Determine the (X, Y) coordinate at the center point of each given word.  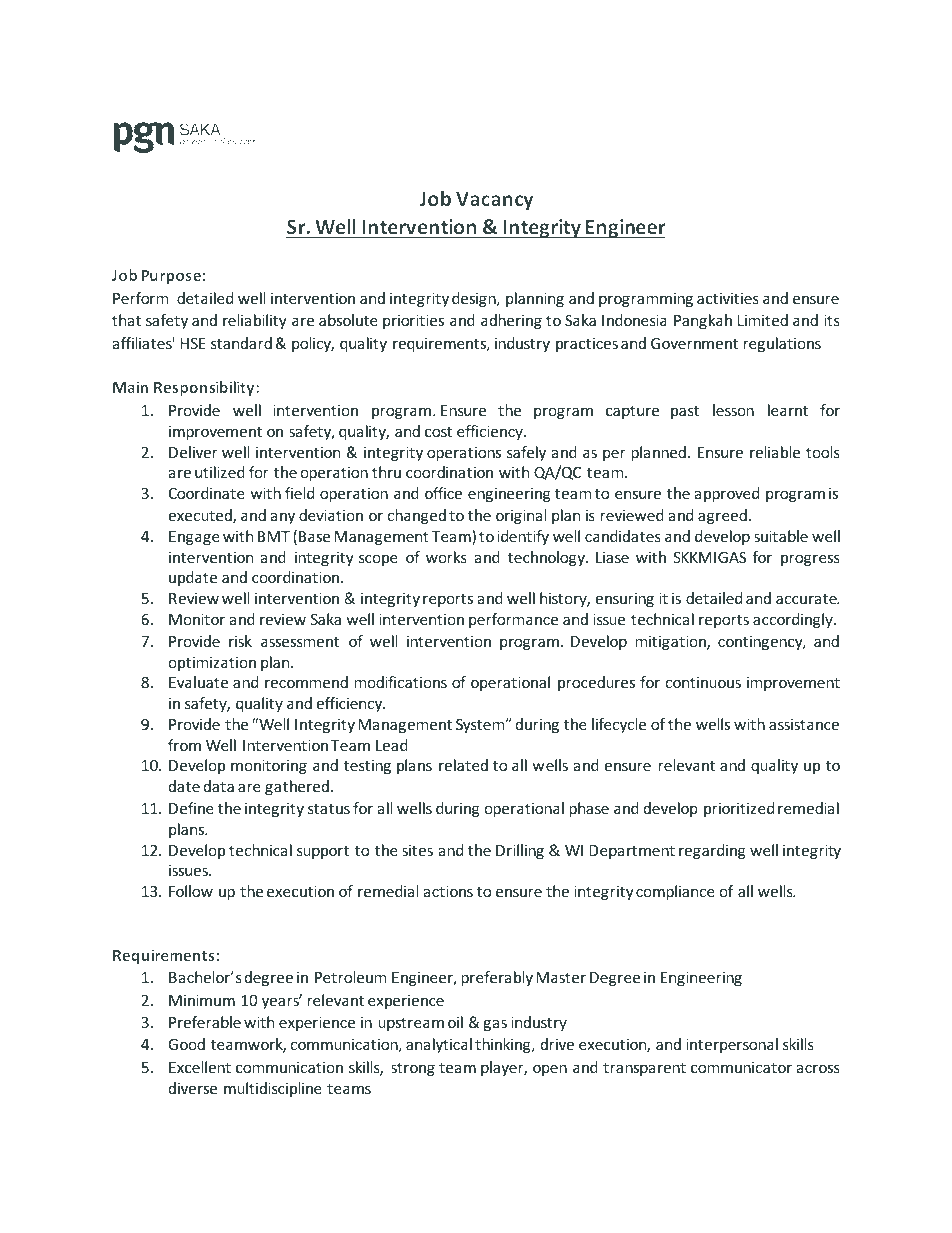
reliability (255, 321)
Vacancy (494, 201)
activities (728, 298)
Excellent (200, 1067)
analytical (439, 1045)
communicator (741, 1067)
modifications (400, 682)
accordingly (794, 620)
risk (240, 641)
